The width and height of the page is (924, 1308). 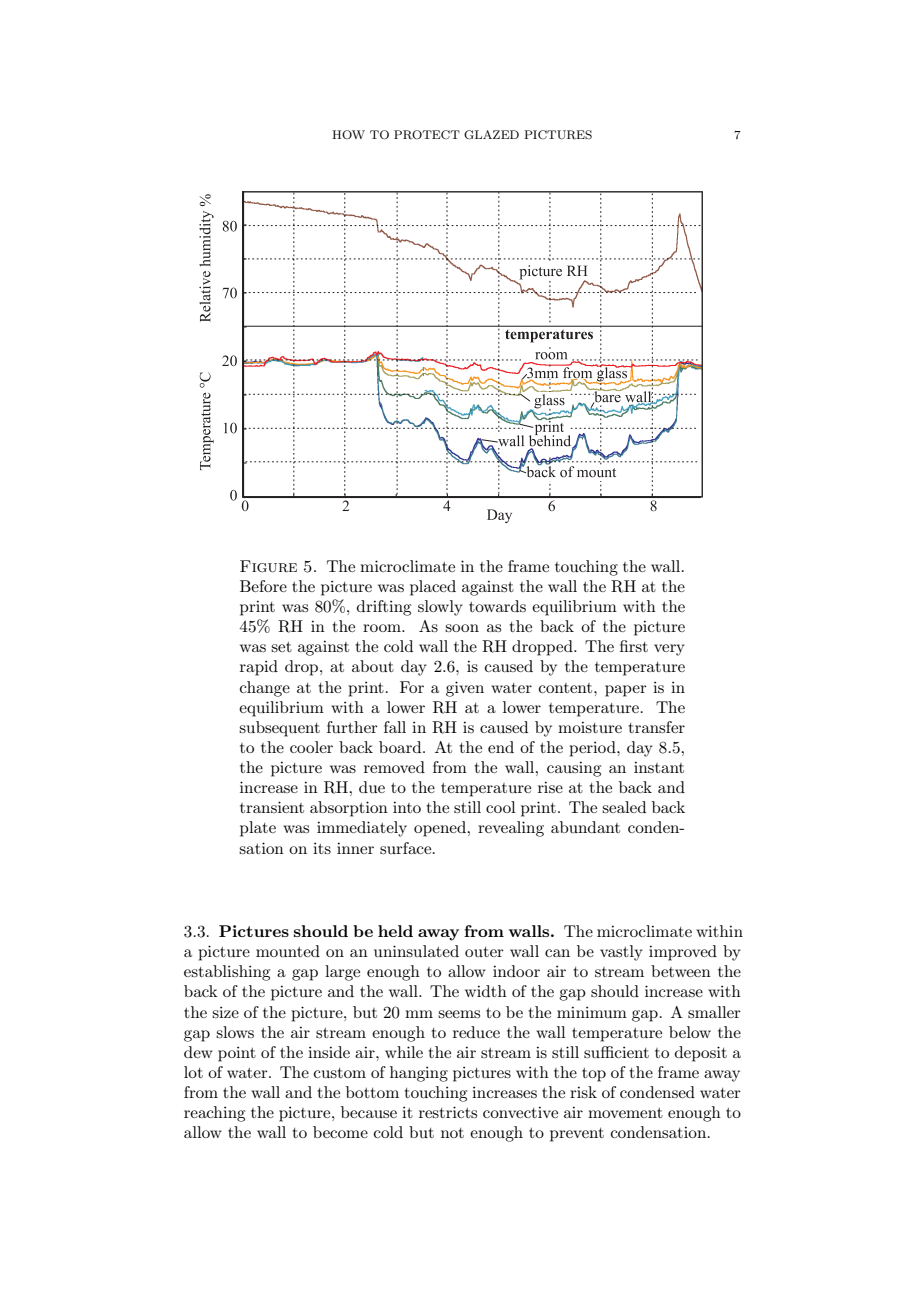 What do you see at coordinates (462, 628) in the page?
I see `soon` at bounding box center [462, 628].
